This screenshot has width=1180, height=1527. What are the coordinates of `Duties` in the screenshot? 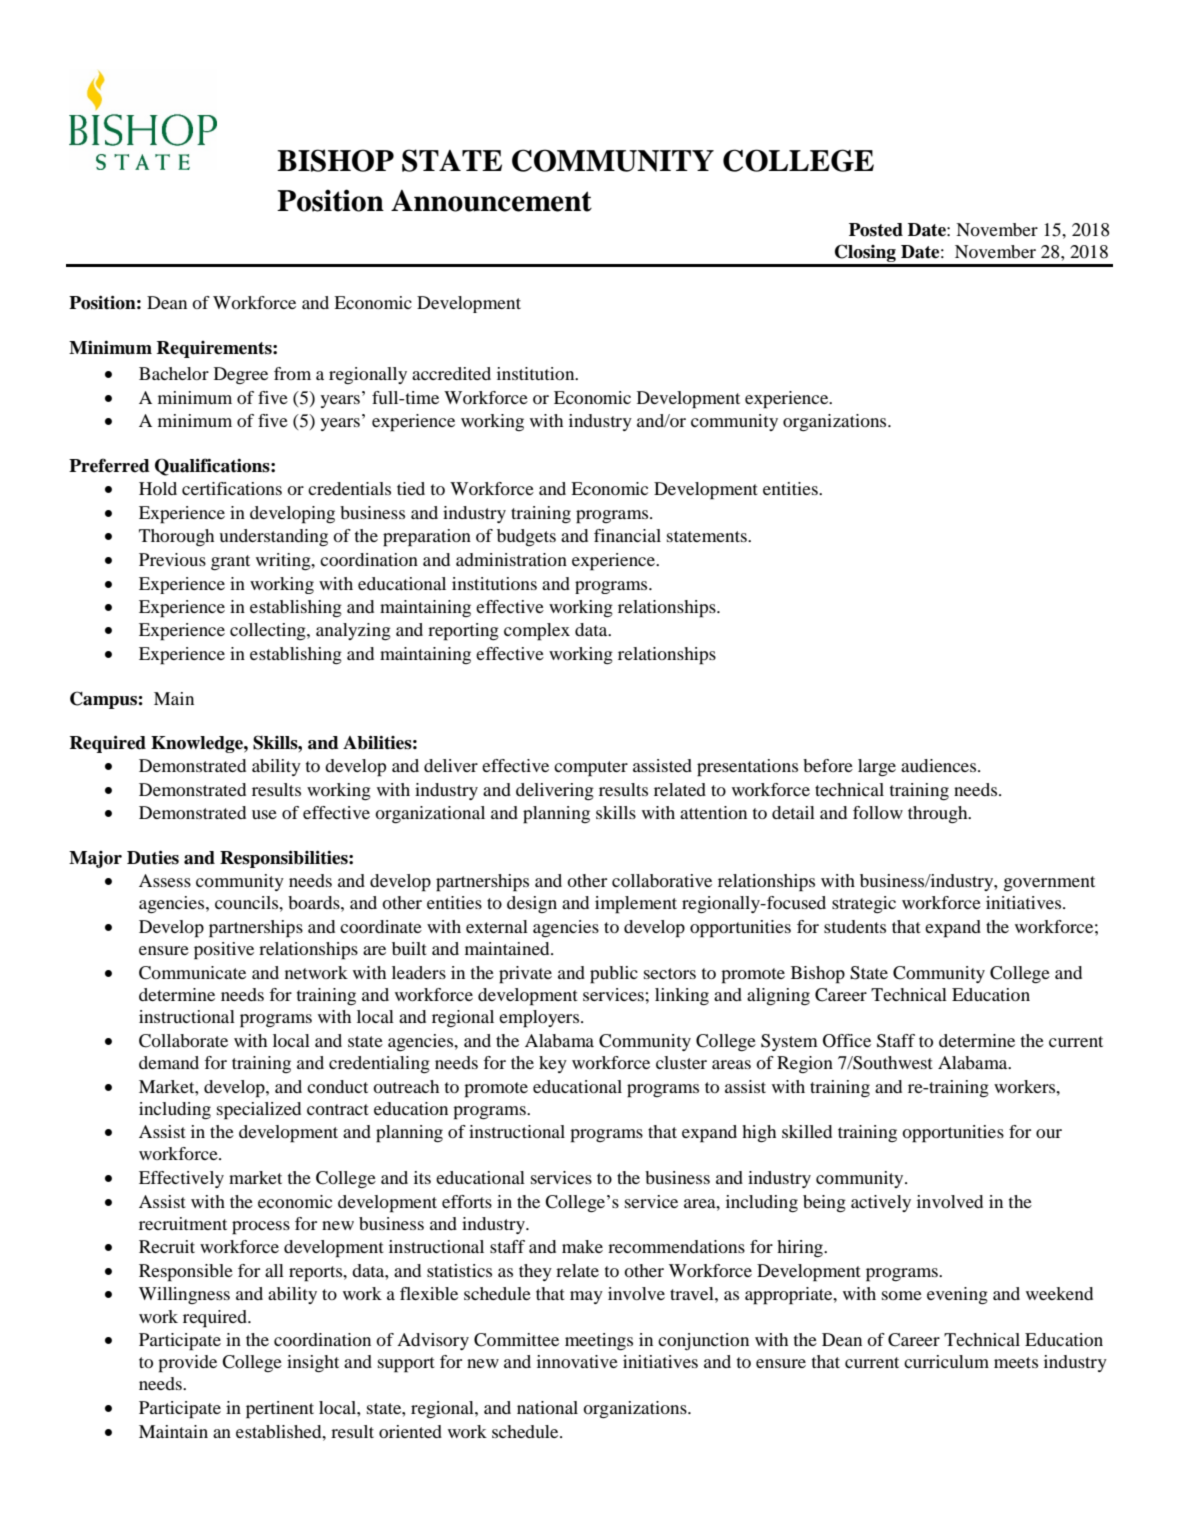 It's located at (153, 857).
